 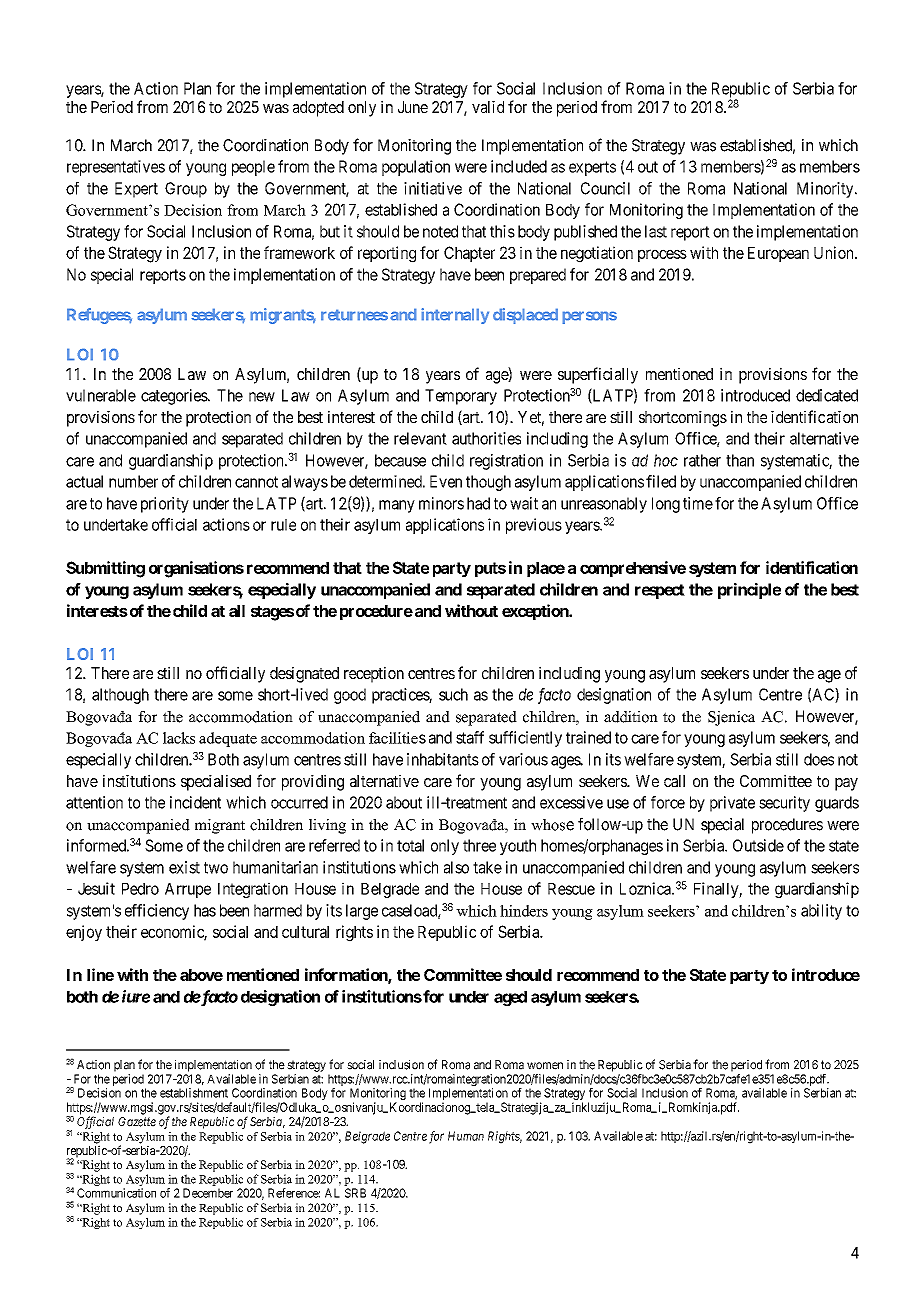 What do you see at coordinates (488, 107) in the document?
I see `valid` at bounding box center [488, 107].
